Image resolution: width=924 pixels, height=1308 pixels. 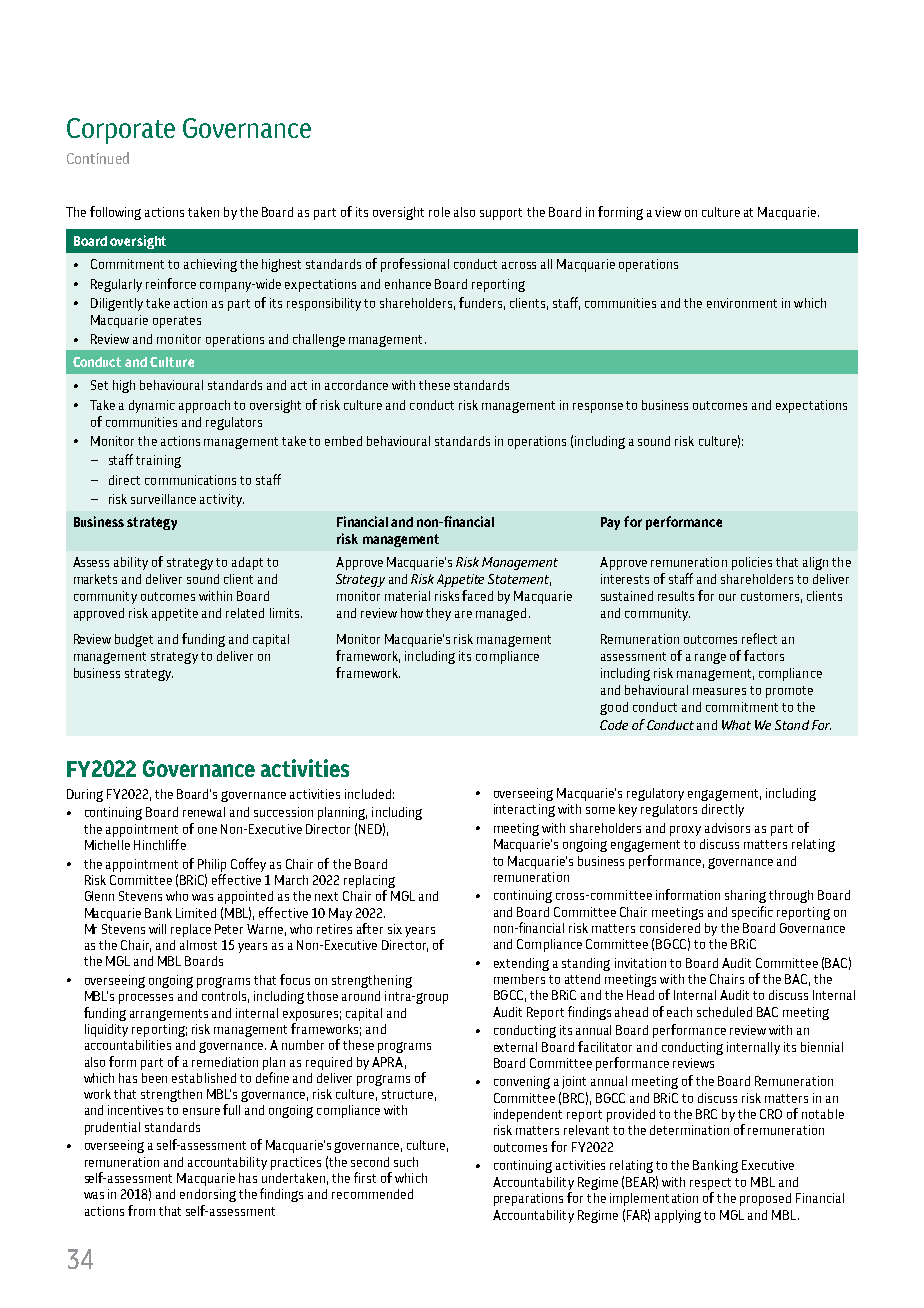 What do you see at coordinates (719, 691) in the screenshot?
I see `measures` at bounding box center [719, 691].
